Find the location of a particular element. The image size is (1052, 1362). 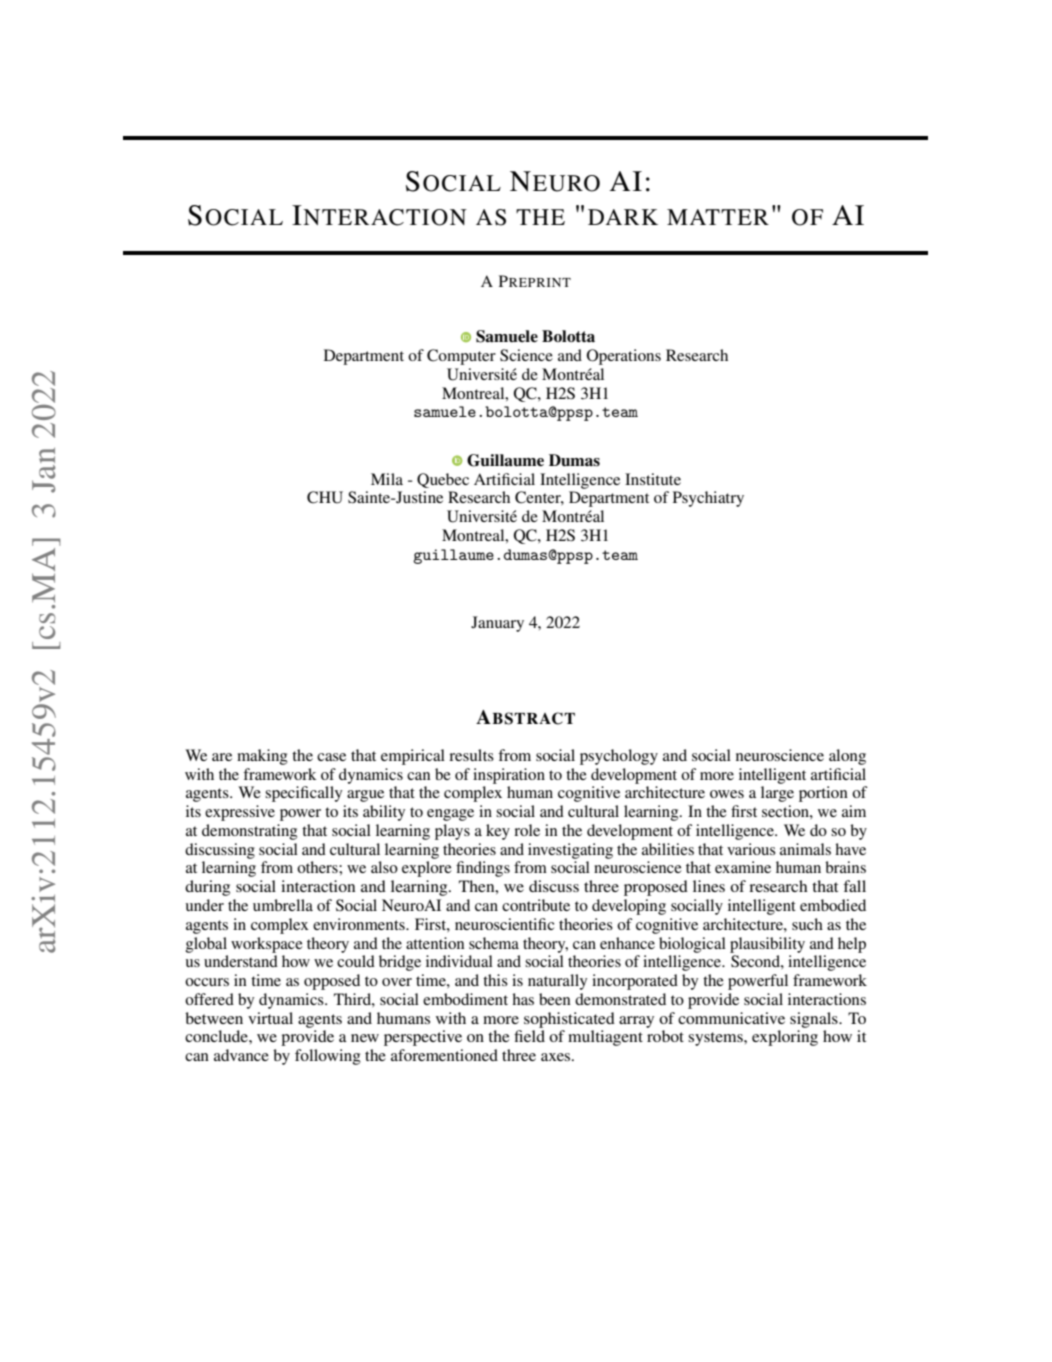

Institute is located at coordinates (653, 479).
